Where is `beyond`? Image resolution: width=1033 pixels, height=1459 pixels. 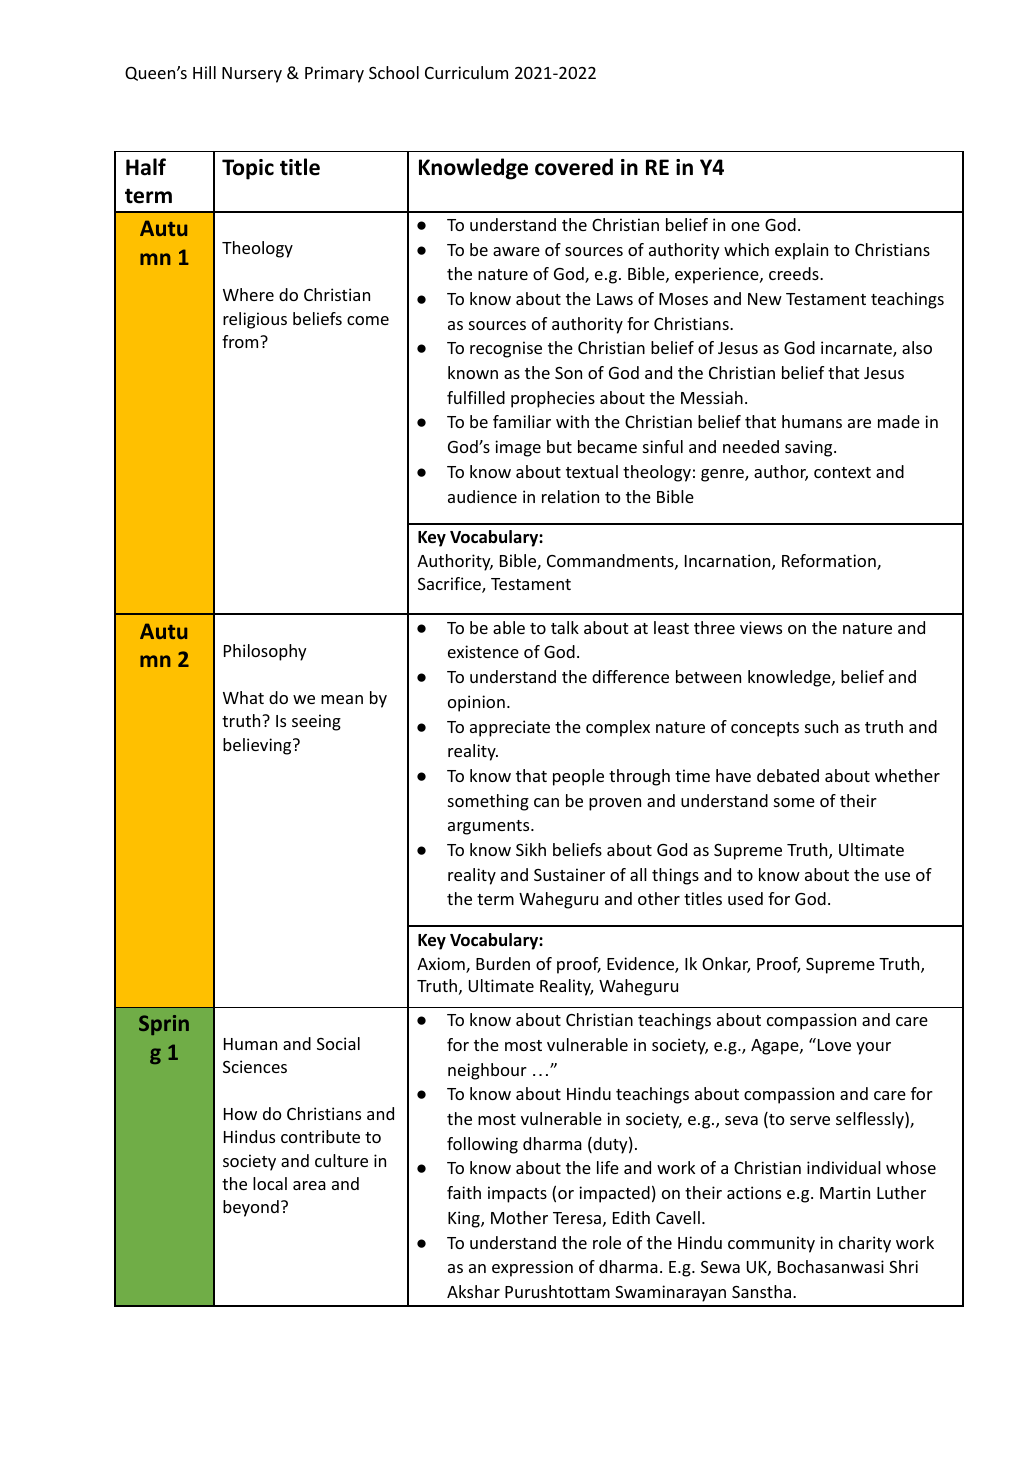 beyond is located at coordinates (251, 1208).
